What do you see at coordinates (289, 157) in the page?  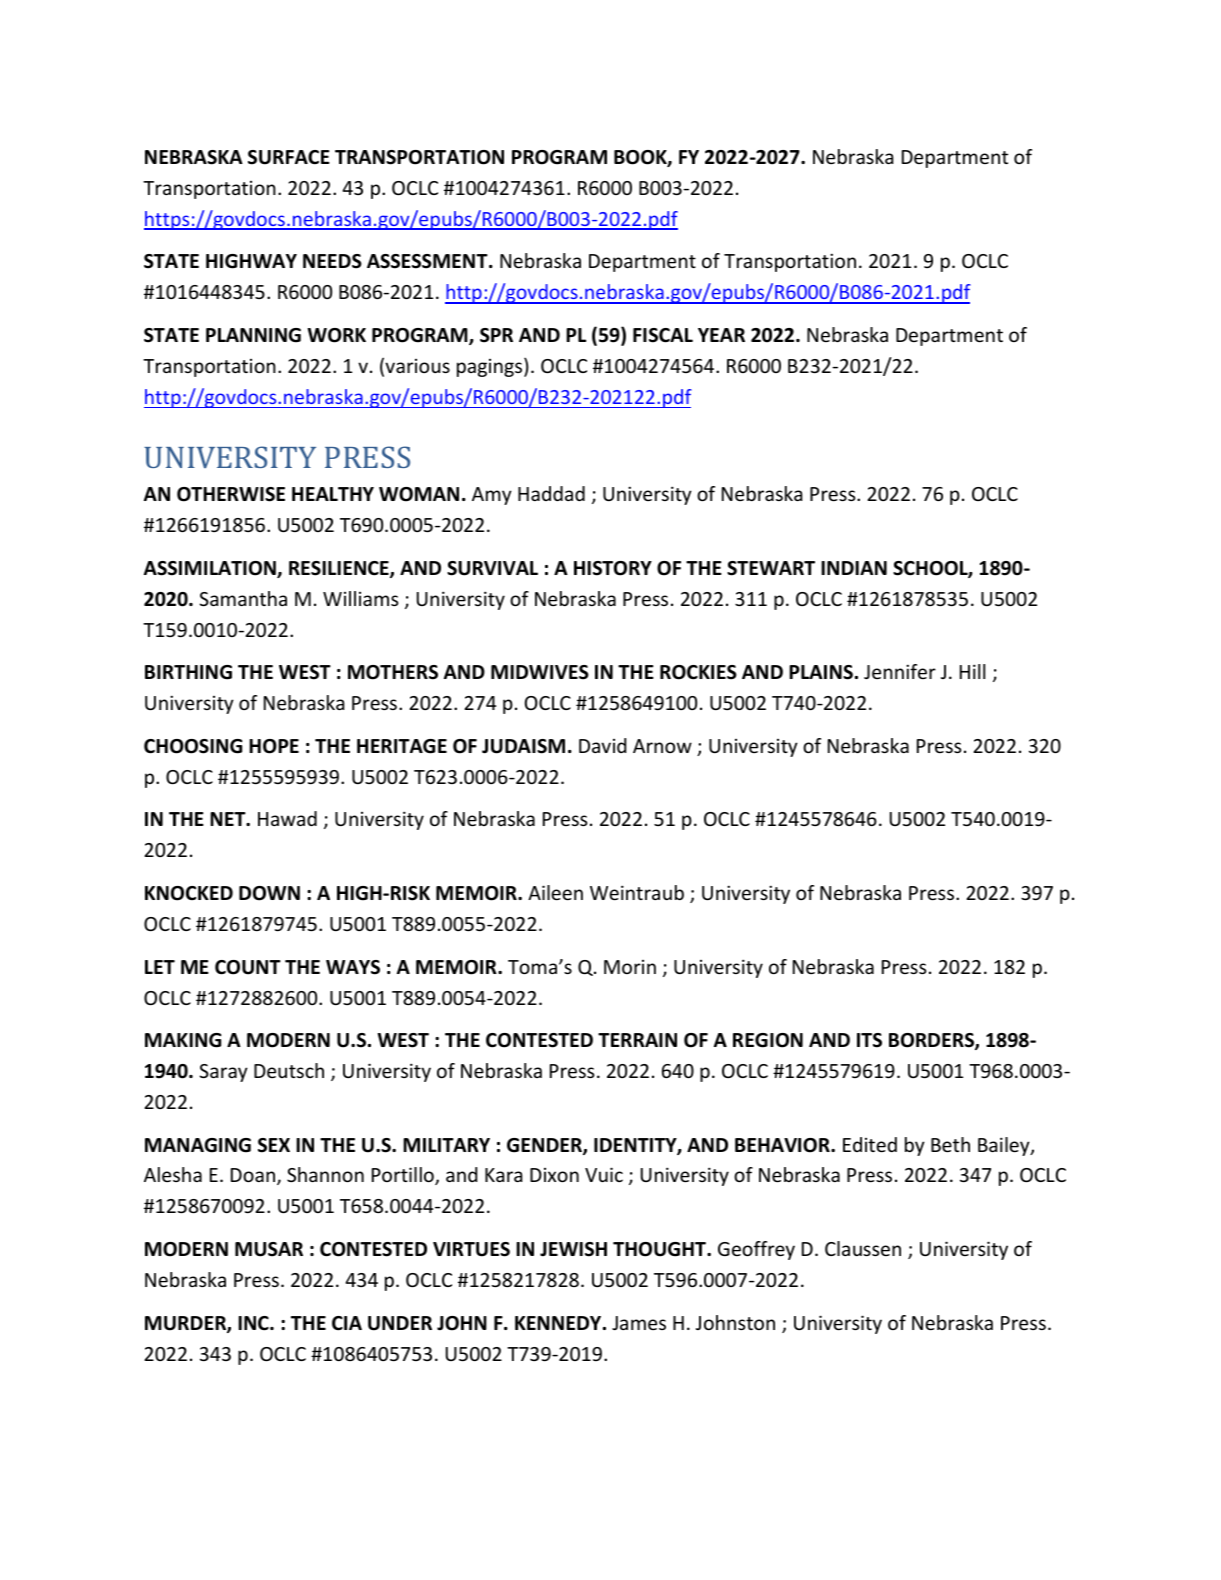 I see `SURFACE` at bounding box center [289, 157].
